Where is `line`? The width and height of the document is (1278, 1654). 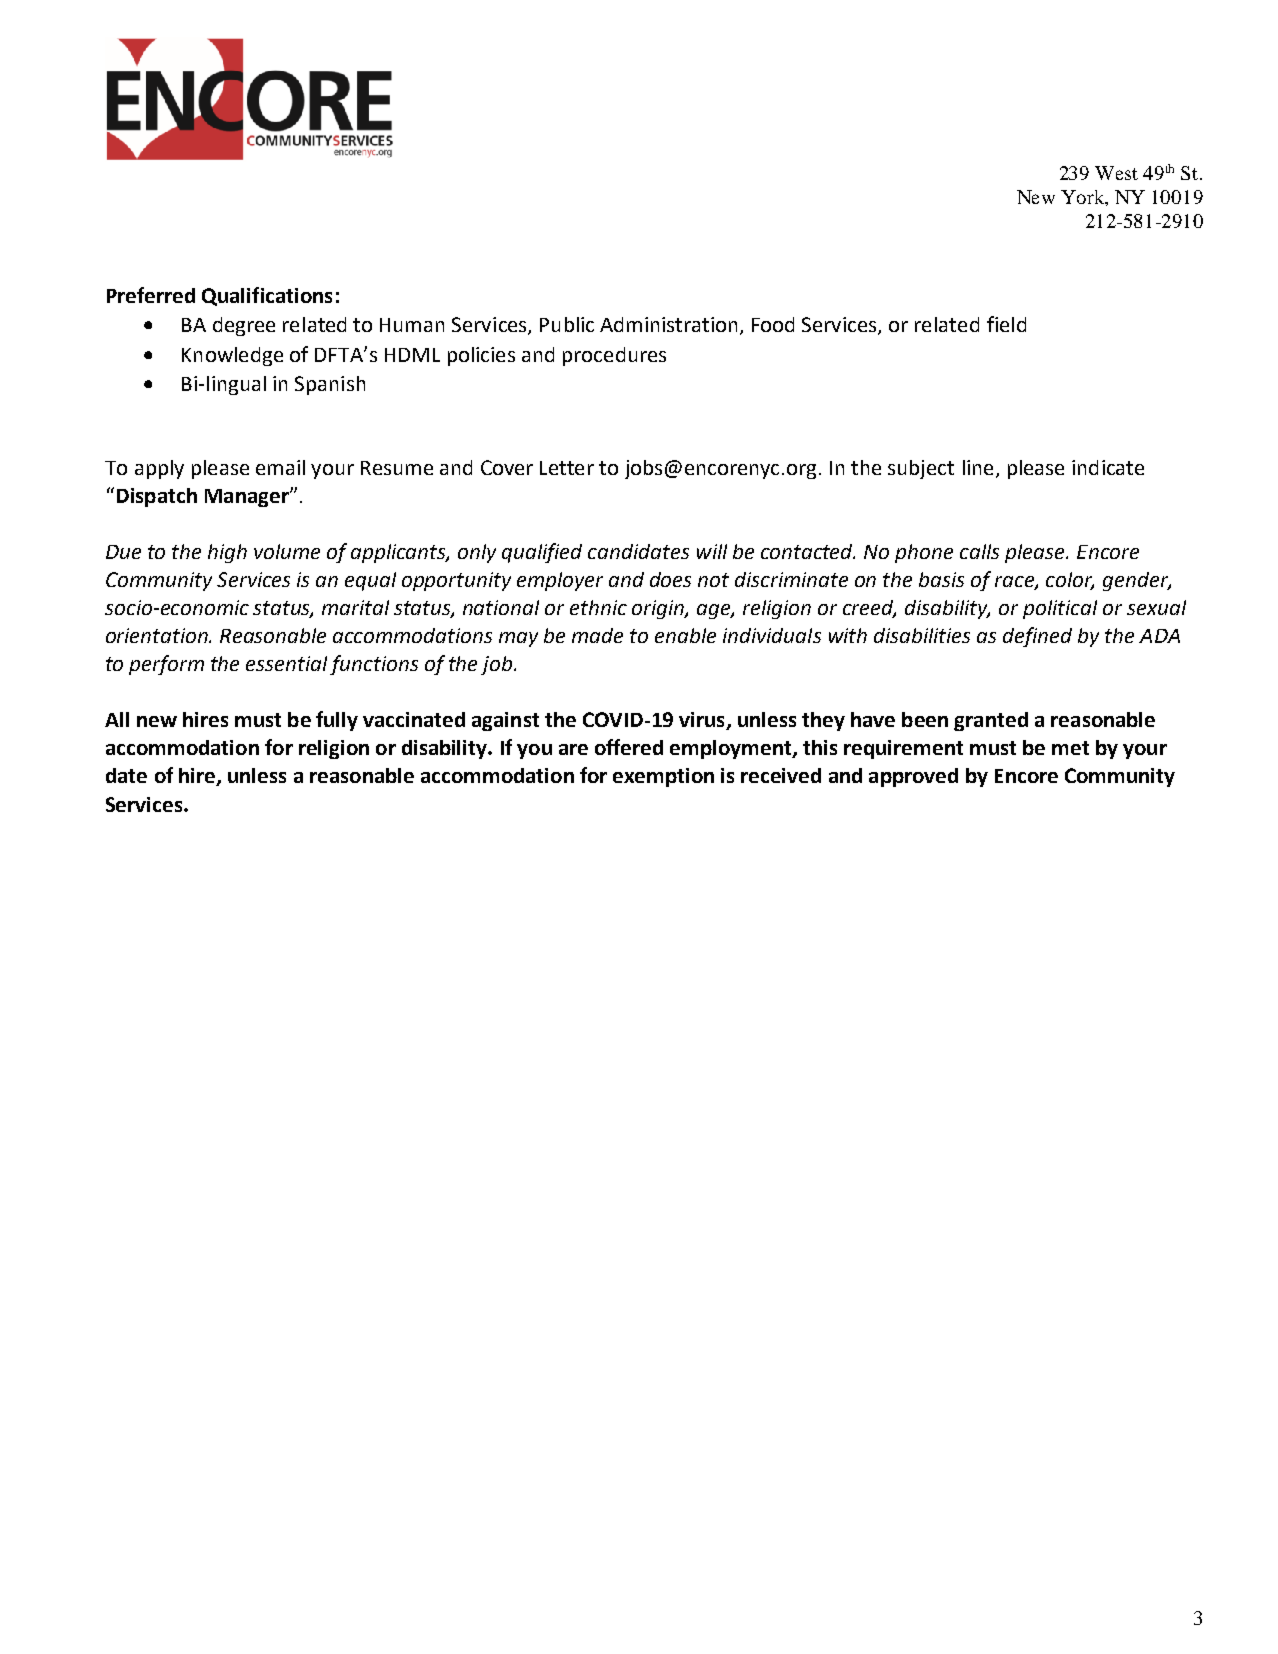 line is located at coordinates (978, 467).
